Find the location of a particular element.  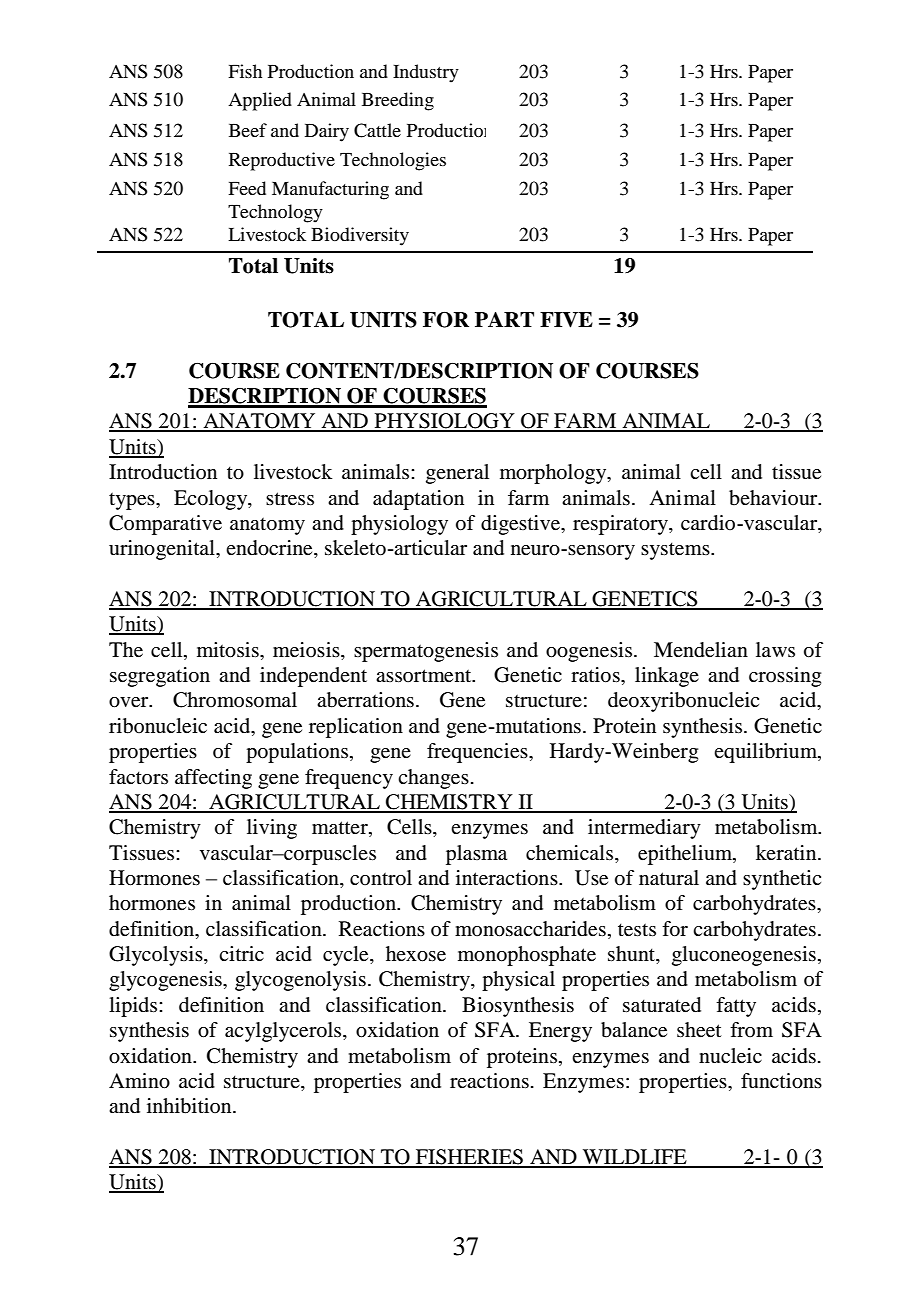

stress is located at coordinates (290, 499).
